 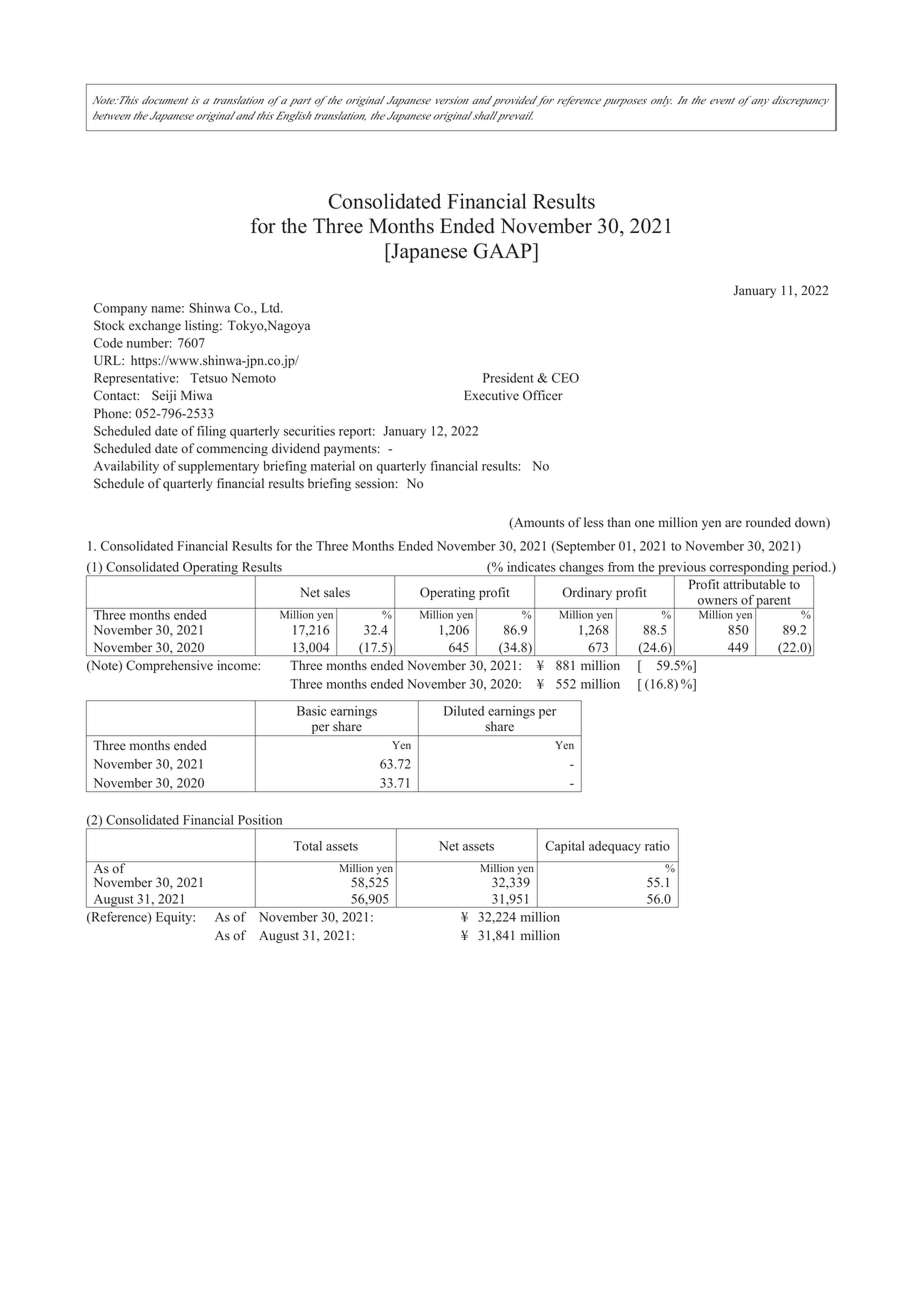 What do you see at coordinates (657, 846) in the screenshot?
I see `ratio` at bounding box center [657, 846].
